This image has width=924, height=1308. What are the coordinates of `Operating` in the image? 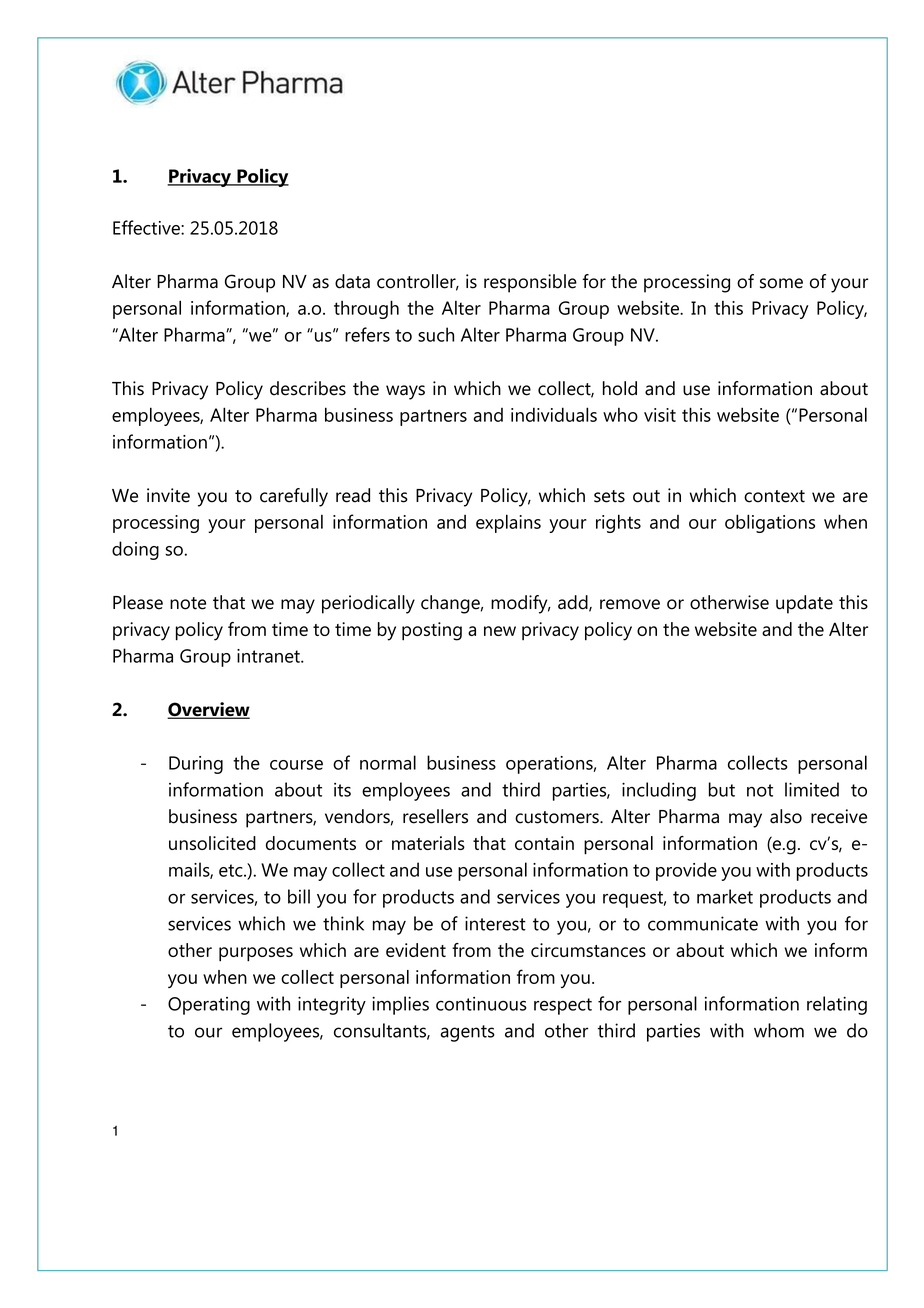 It's located at (209, 1006).
